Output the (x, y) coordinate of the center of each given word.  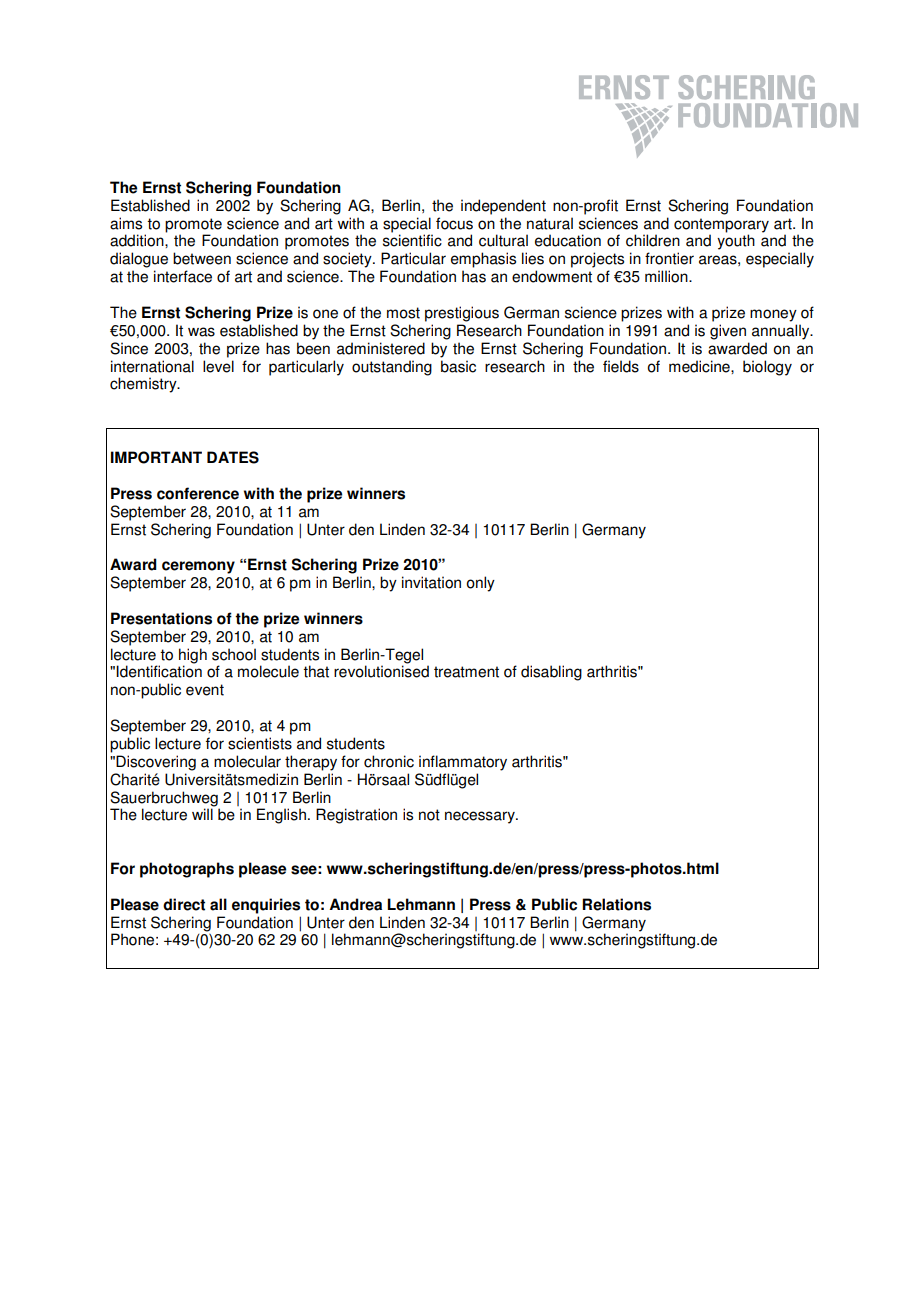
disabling (551, 673)
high (193, 656)
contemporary (721, 225)
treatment (466, 672)
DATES (233, 457)
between (202, 258)
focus (454, 223)
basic (458, 366)
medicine (700, 366)
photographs (187, 870)
